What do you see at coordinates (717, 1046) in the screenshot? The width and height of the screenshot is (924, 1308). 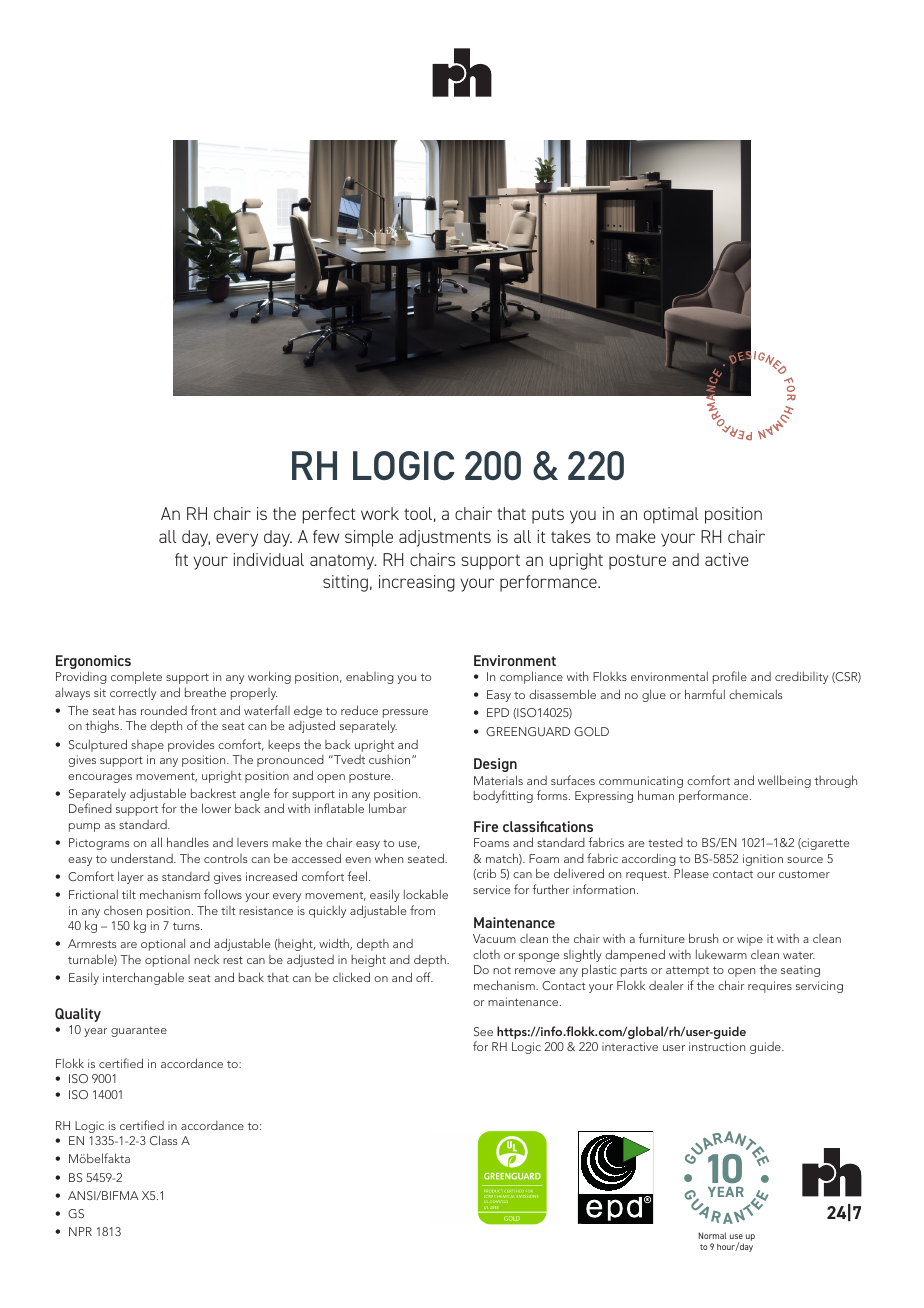 I see `instruction` at bounding box center [717, 1046].
